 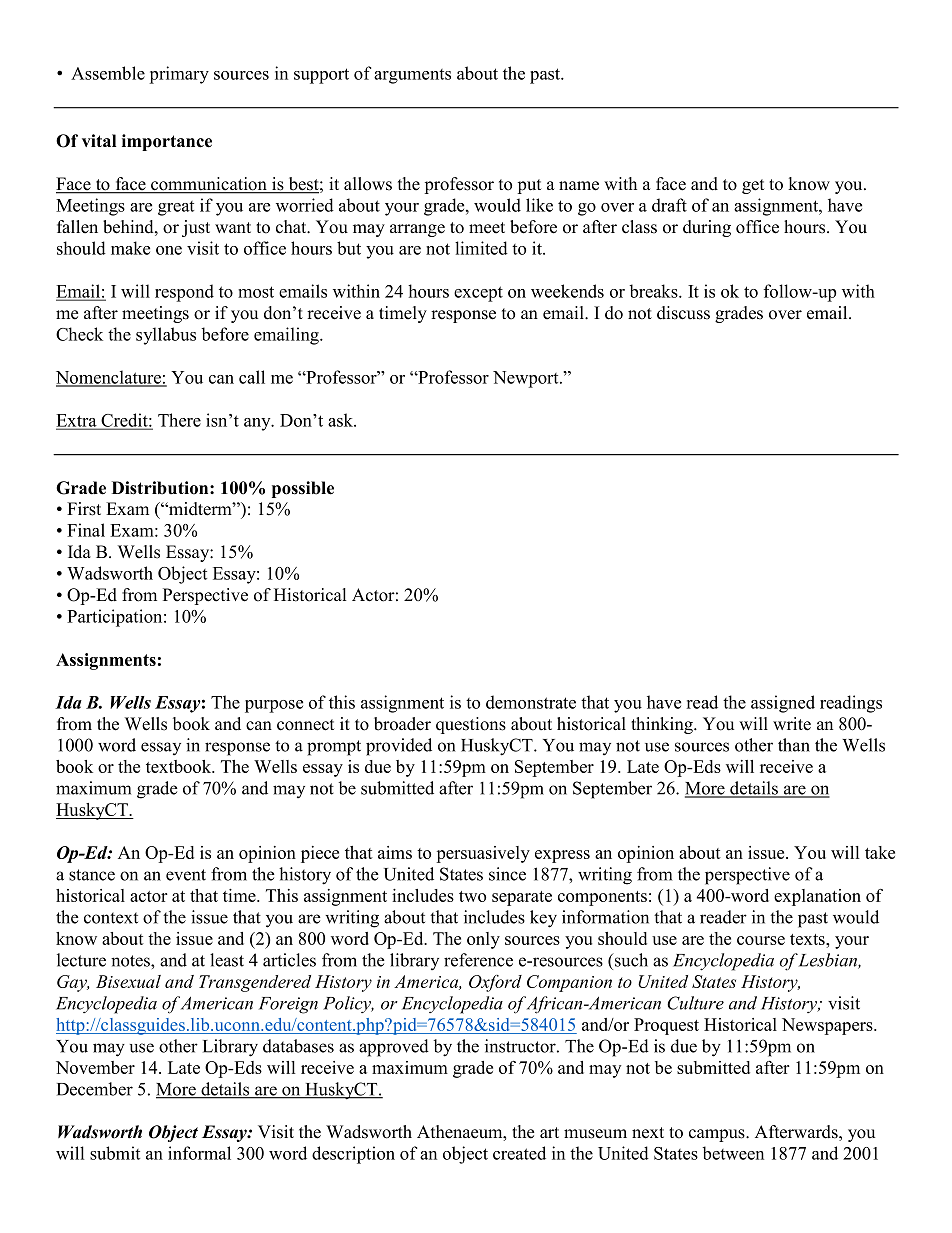 What do you see at coordinates (783, 704) in the image?
I see `assigned` at bounding box center [783, 704].
